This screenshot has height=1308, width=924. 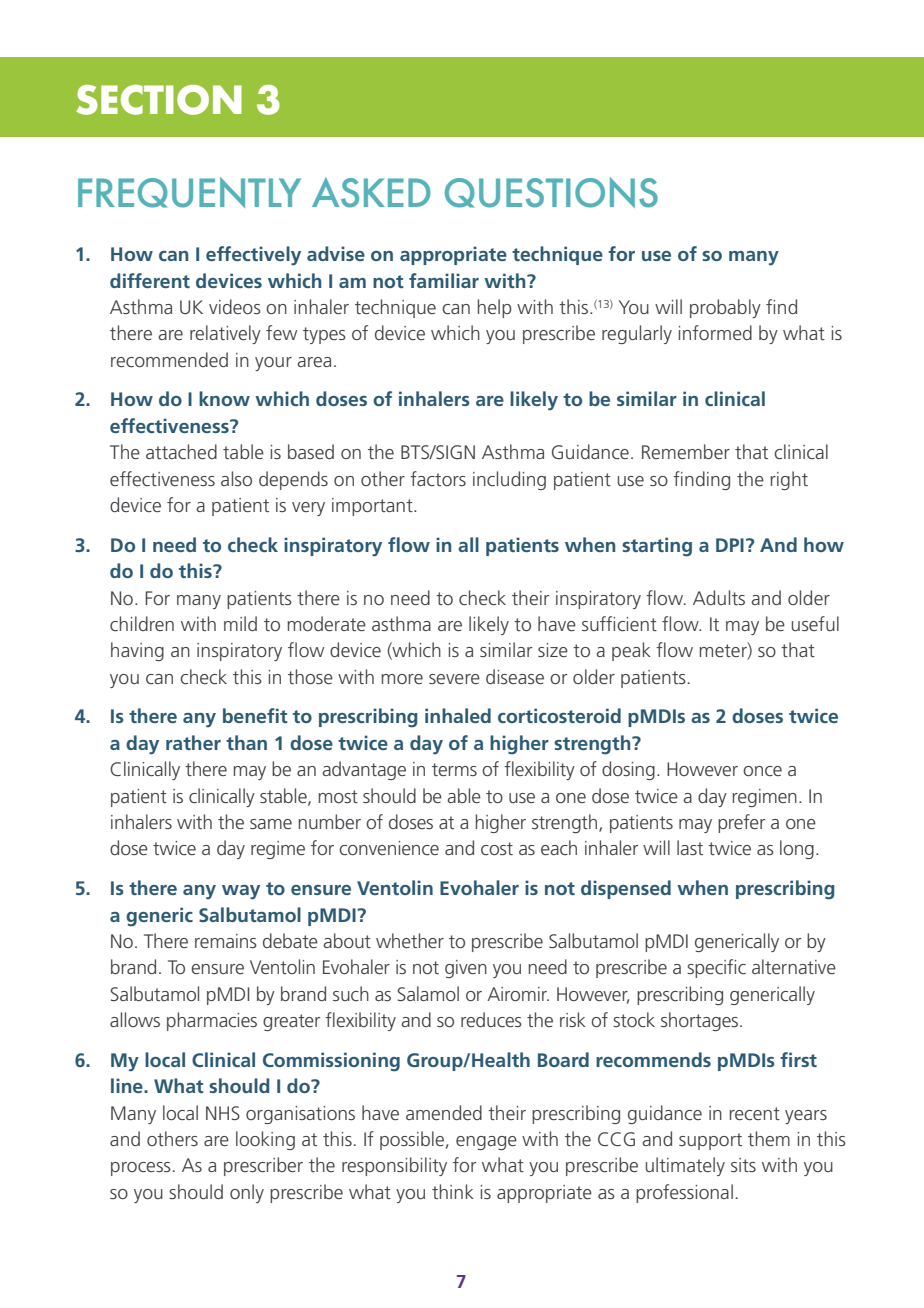 I want to click on QUESTIONS, so click(x=551, y=192).
